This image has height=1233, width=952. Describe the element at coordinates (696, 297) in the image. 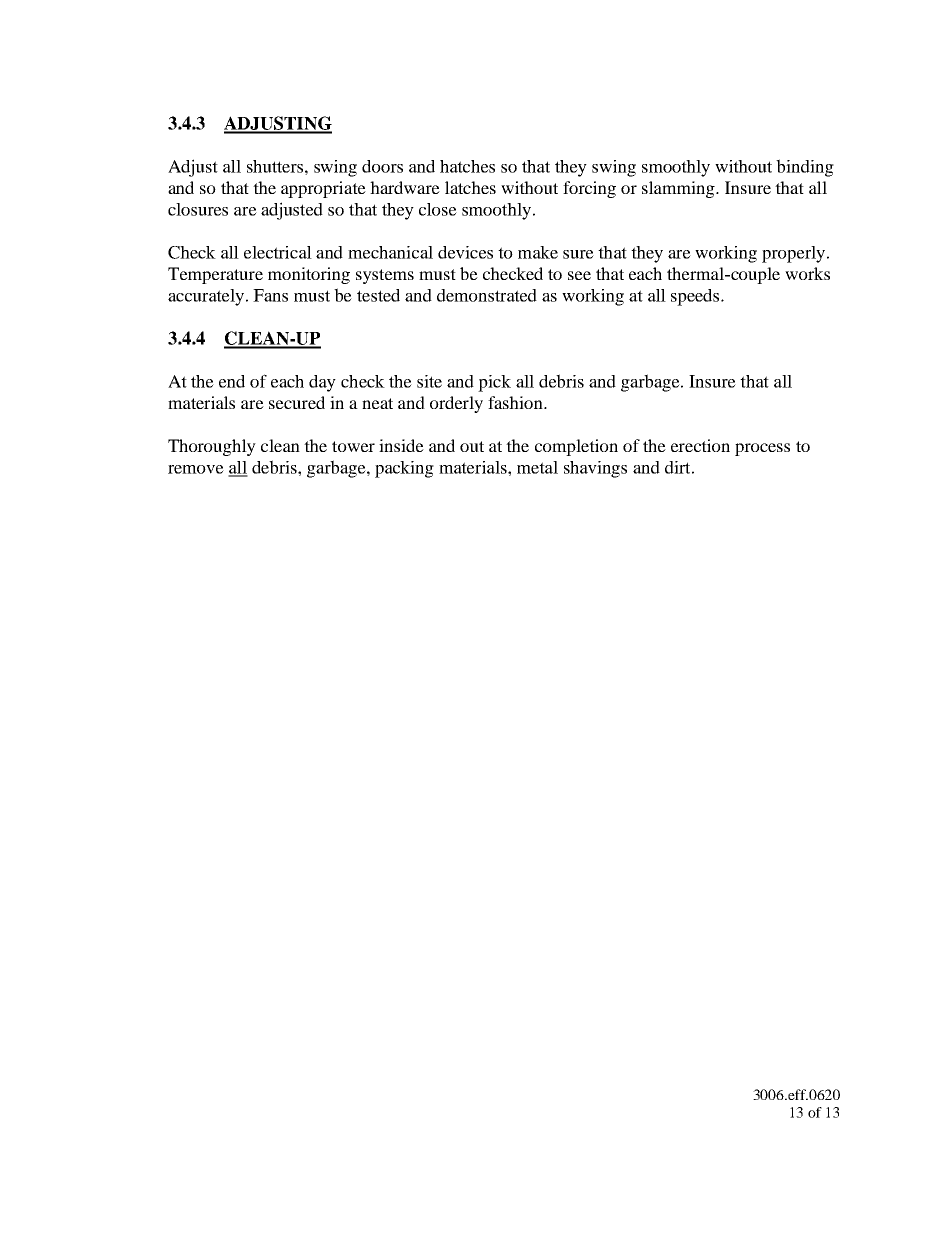

I see `speeds` at that location.
